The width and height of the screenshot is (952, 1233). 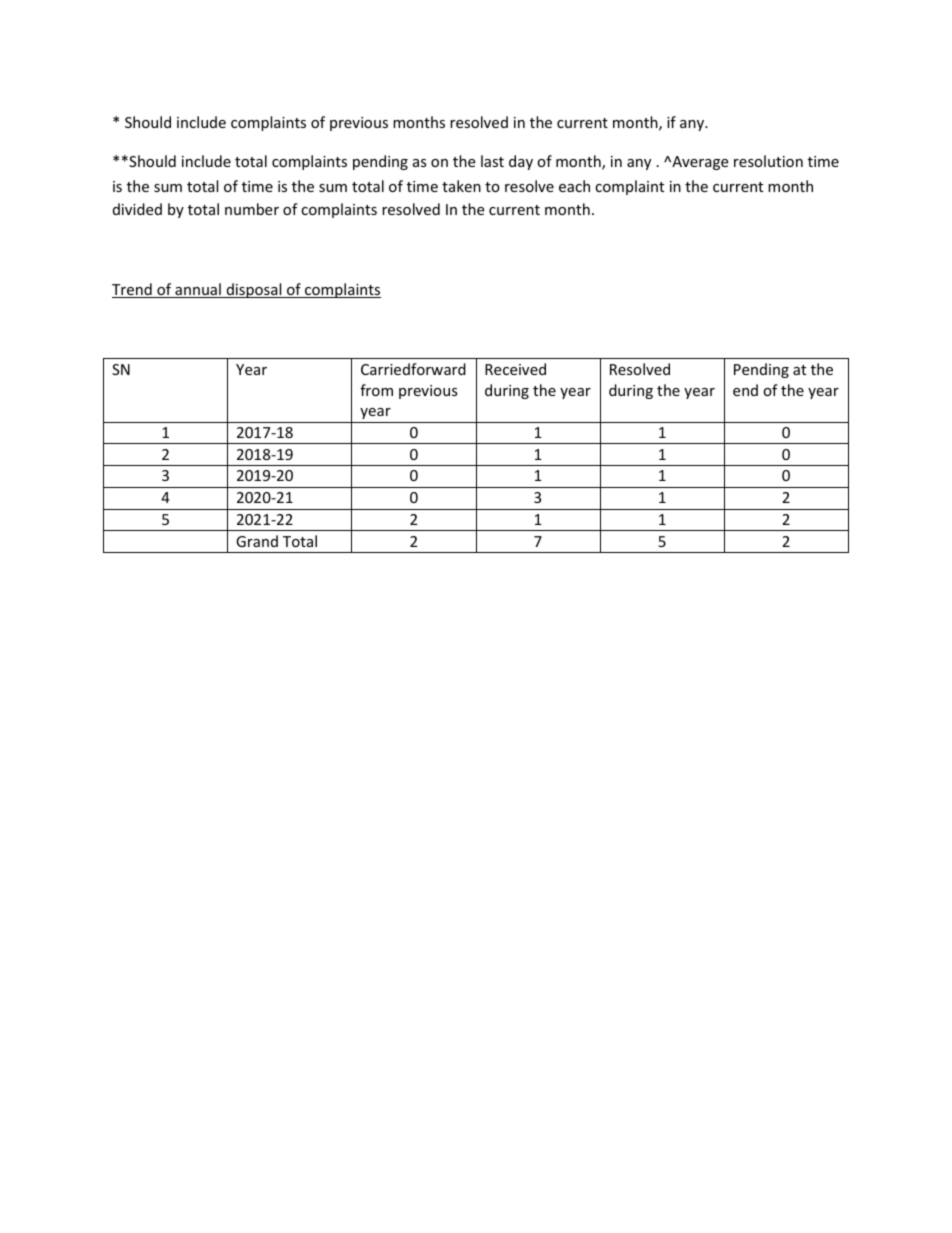 What do you see at coordinates (521, 162) in the screenshot?
I see `day` at bounding box center [521, 162].
